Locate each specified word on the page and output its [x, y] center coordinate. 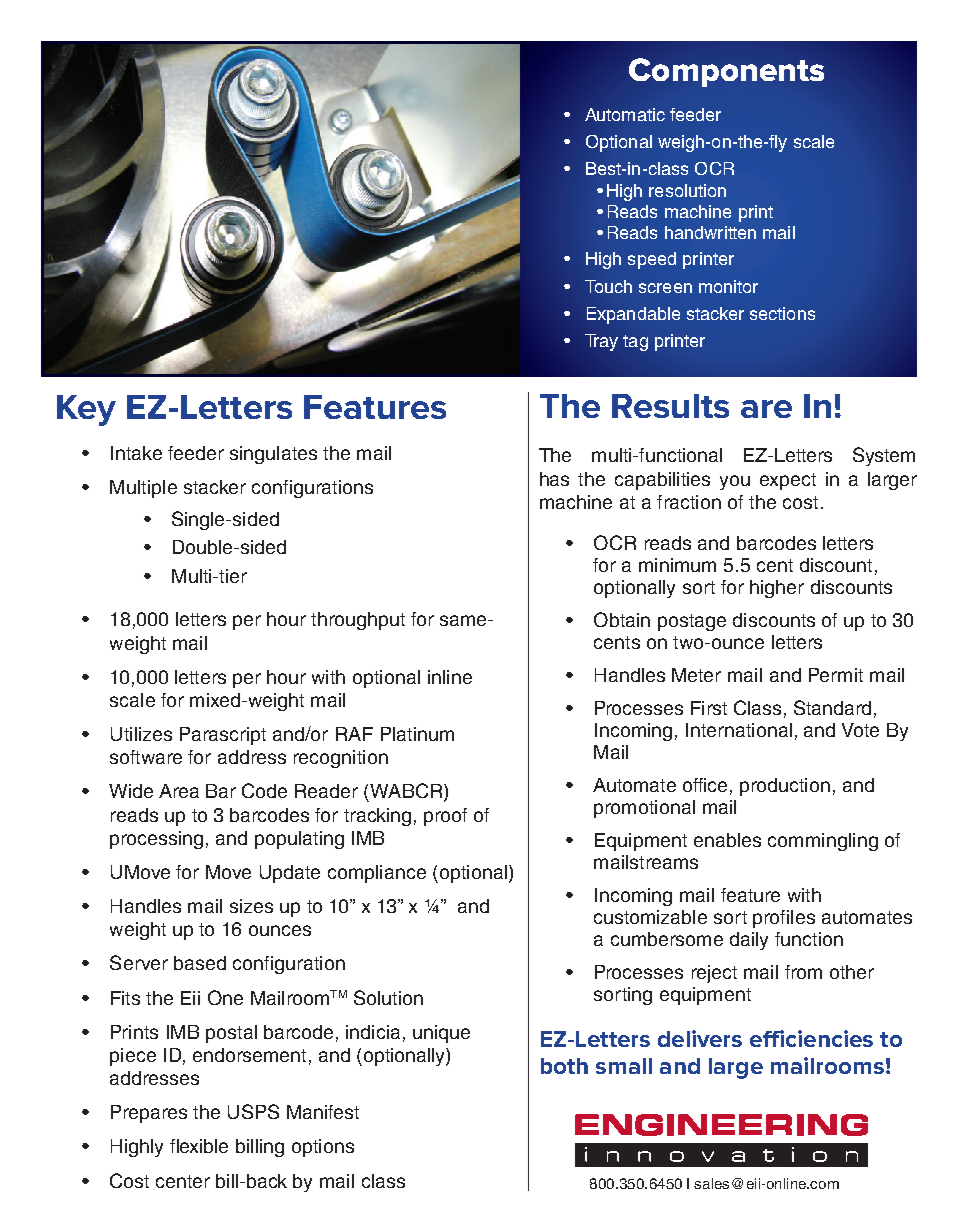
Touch [608, 286]
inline [450, 677]
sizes [251, 906]
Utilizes [141, 734]
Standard [832, 707]
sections [782, 313]
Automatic [625, 114]
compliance [377, 874]
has [554, 479]
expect [788, 481]
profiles [784, 919]
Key [86, 410]
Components [726, 72]
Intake [136, 453]
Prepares [149, 1114]
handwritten [710, 232]
